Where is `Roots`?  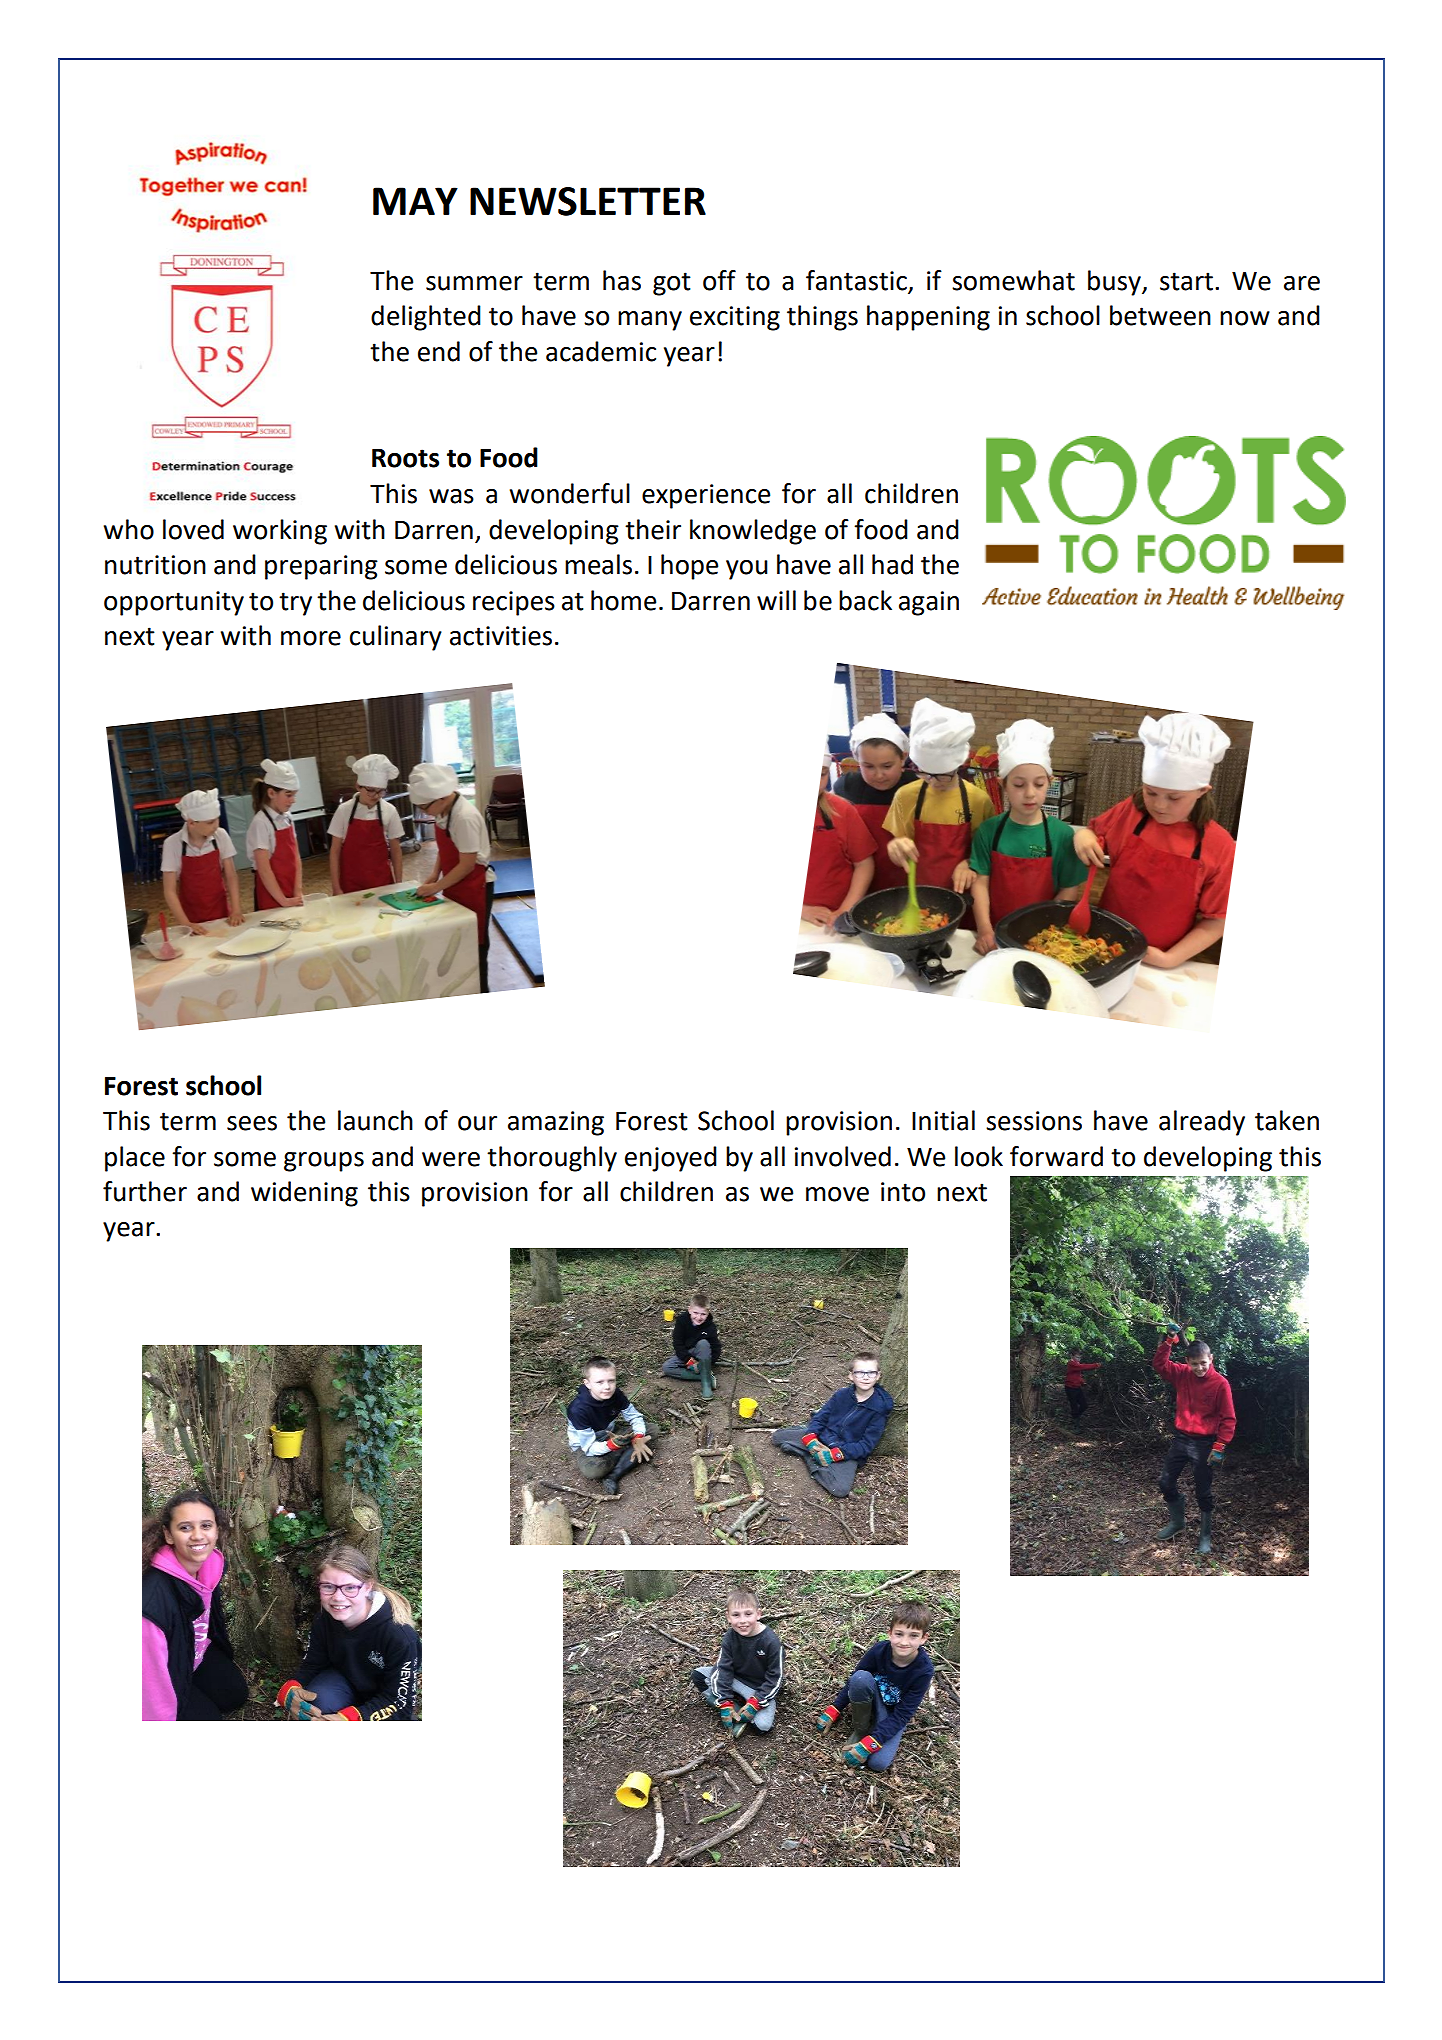 Roots is located at coordinates (405, 458).
